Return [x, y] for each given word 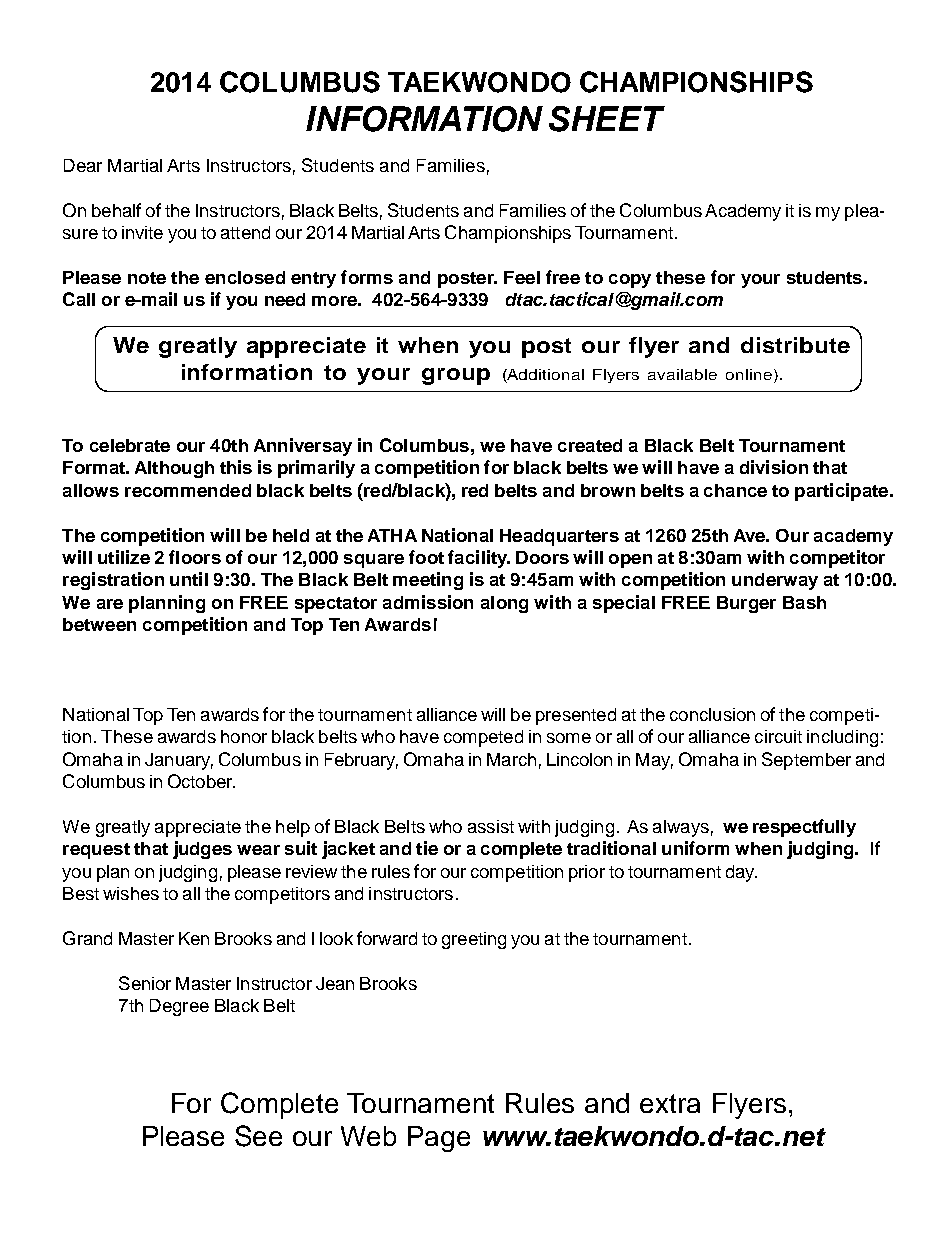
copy [630, 281]
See [258, 1136]
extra [670, 1103]
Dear [83, 165]
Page [439, 1139]
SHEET [607, 119]
